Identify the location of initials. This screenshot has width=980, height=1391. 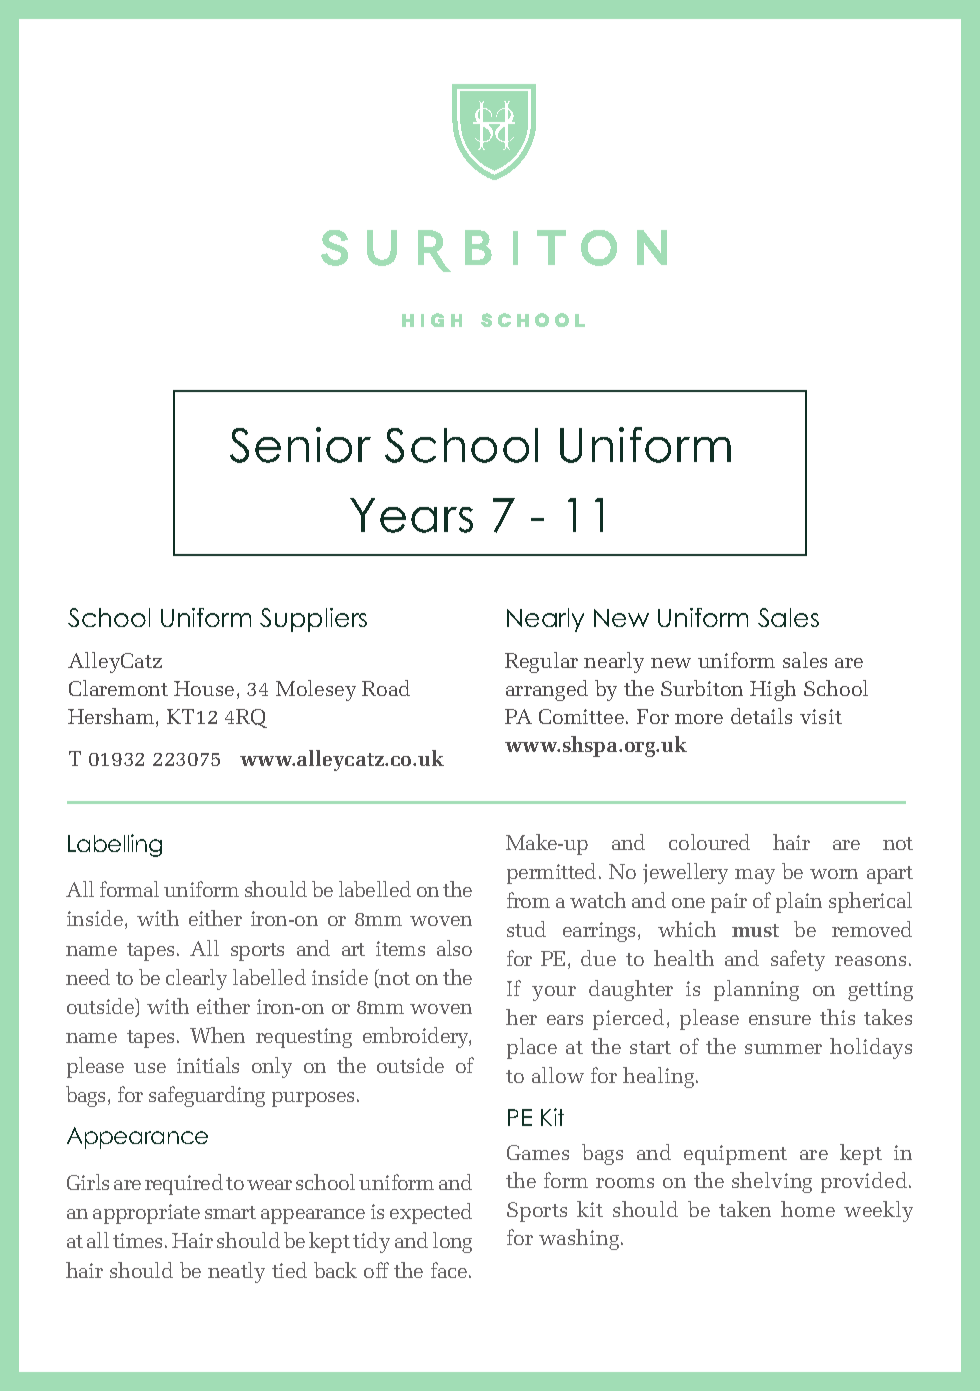
(208, 1065).
